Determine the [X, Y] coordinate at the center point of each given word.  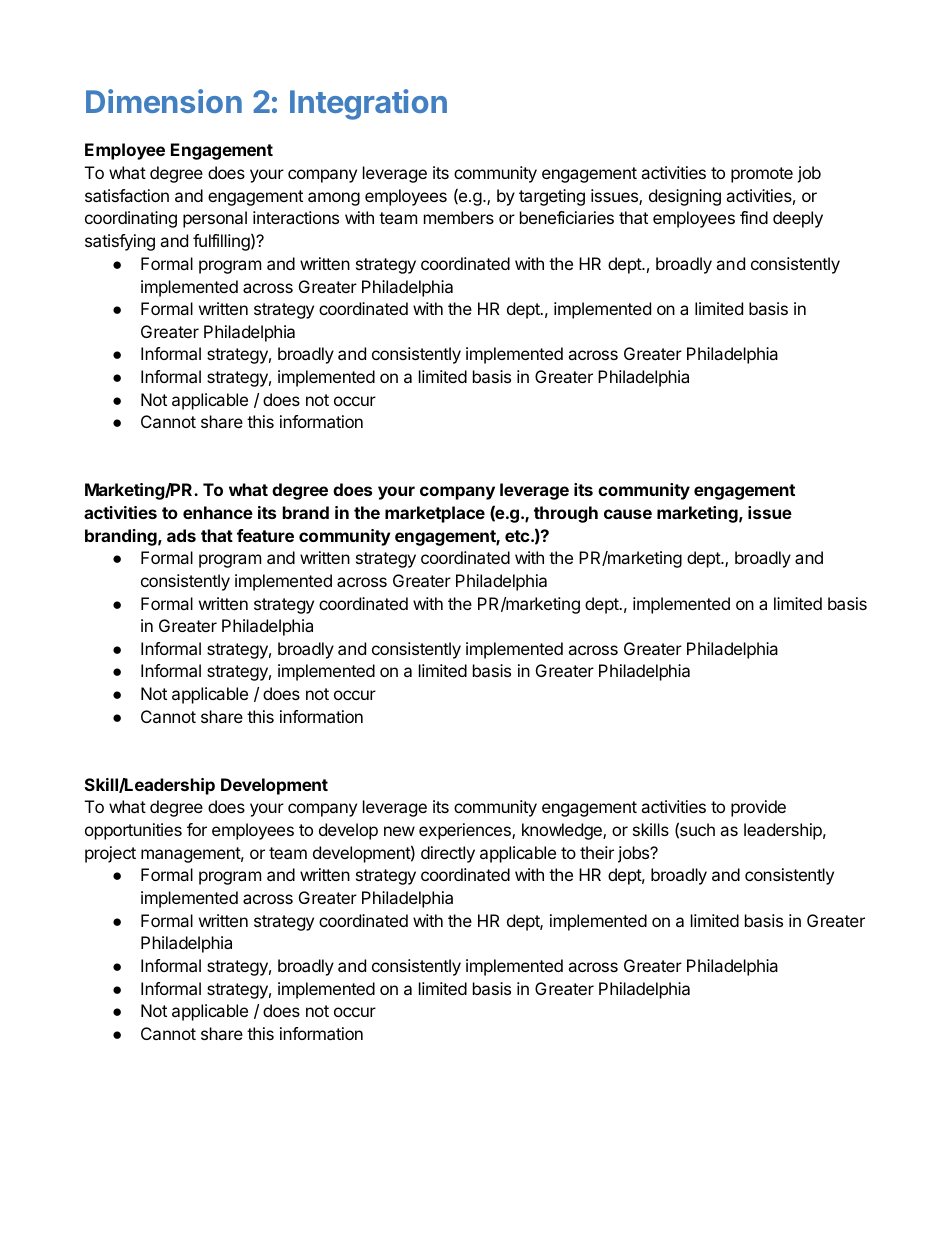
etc [518, 536]
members [459, 217]
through [566, 514]
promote [762, 175]
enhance [218, 512]
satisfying [120, 242]
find [754, 217]
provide [758, 808]
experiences [466, 831]
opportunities [133, 831]
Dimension [164, 101]
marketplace [435, 514]
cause [628, 514]
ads [181, 535]
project [110, 854]
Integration [368, 104]
